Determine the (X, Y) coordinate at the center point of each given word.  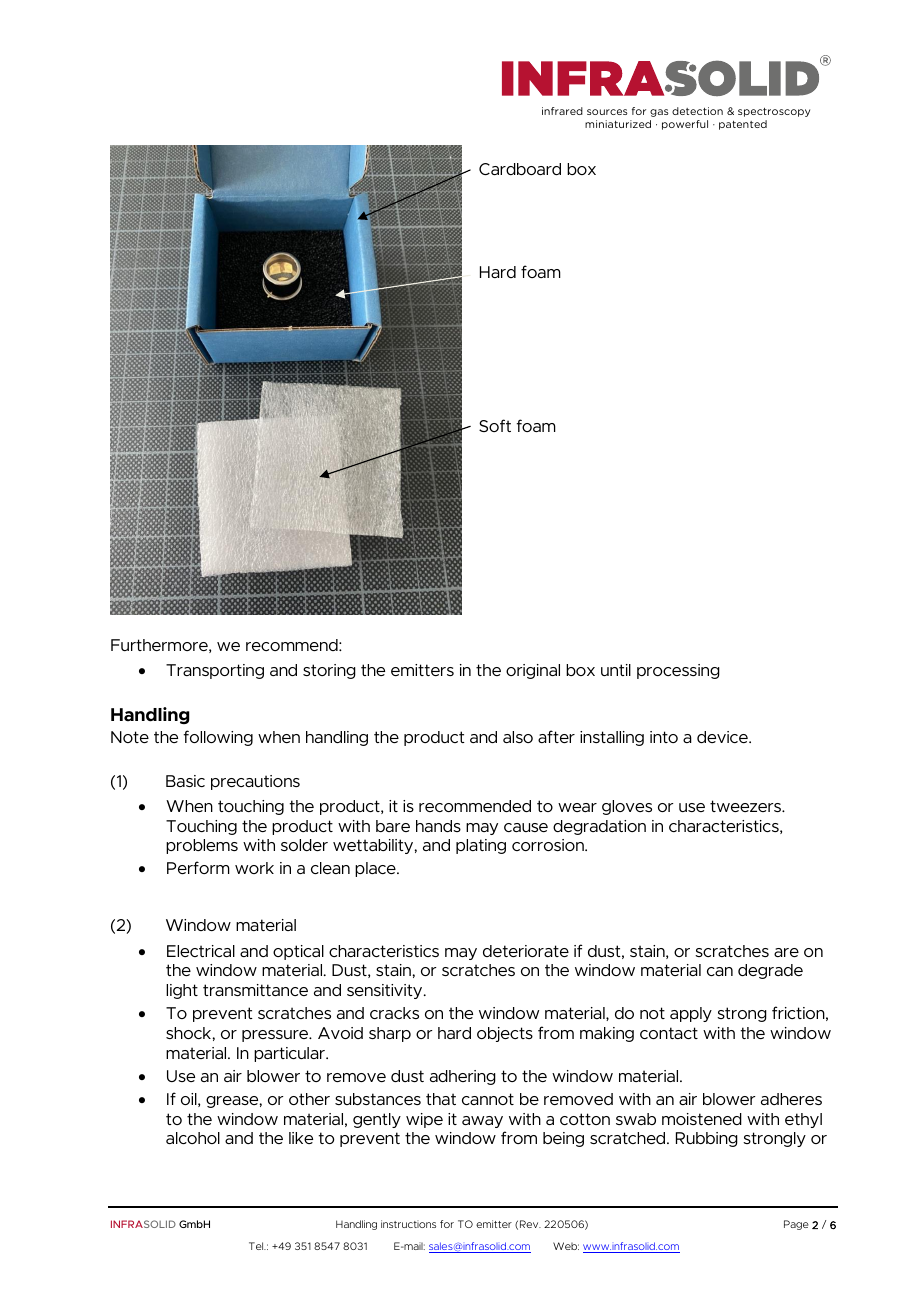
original (533, 671)
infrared (562, 111)
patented (743, 125)
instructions (408, 1224)
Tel (257, 1246)
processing (678, 671)
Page (796, 1225)
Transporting (215, 671)
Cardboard (520, 169)
